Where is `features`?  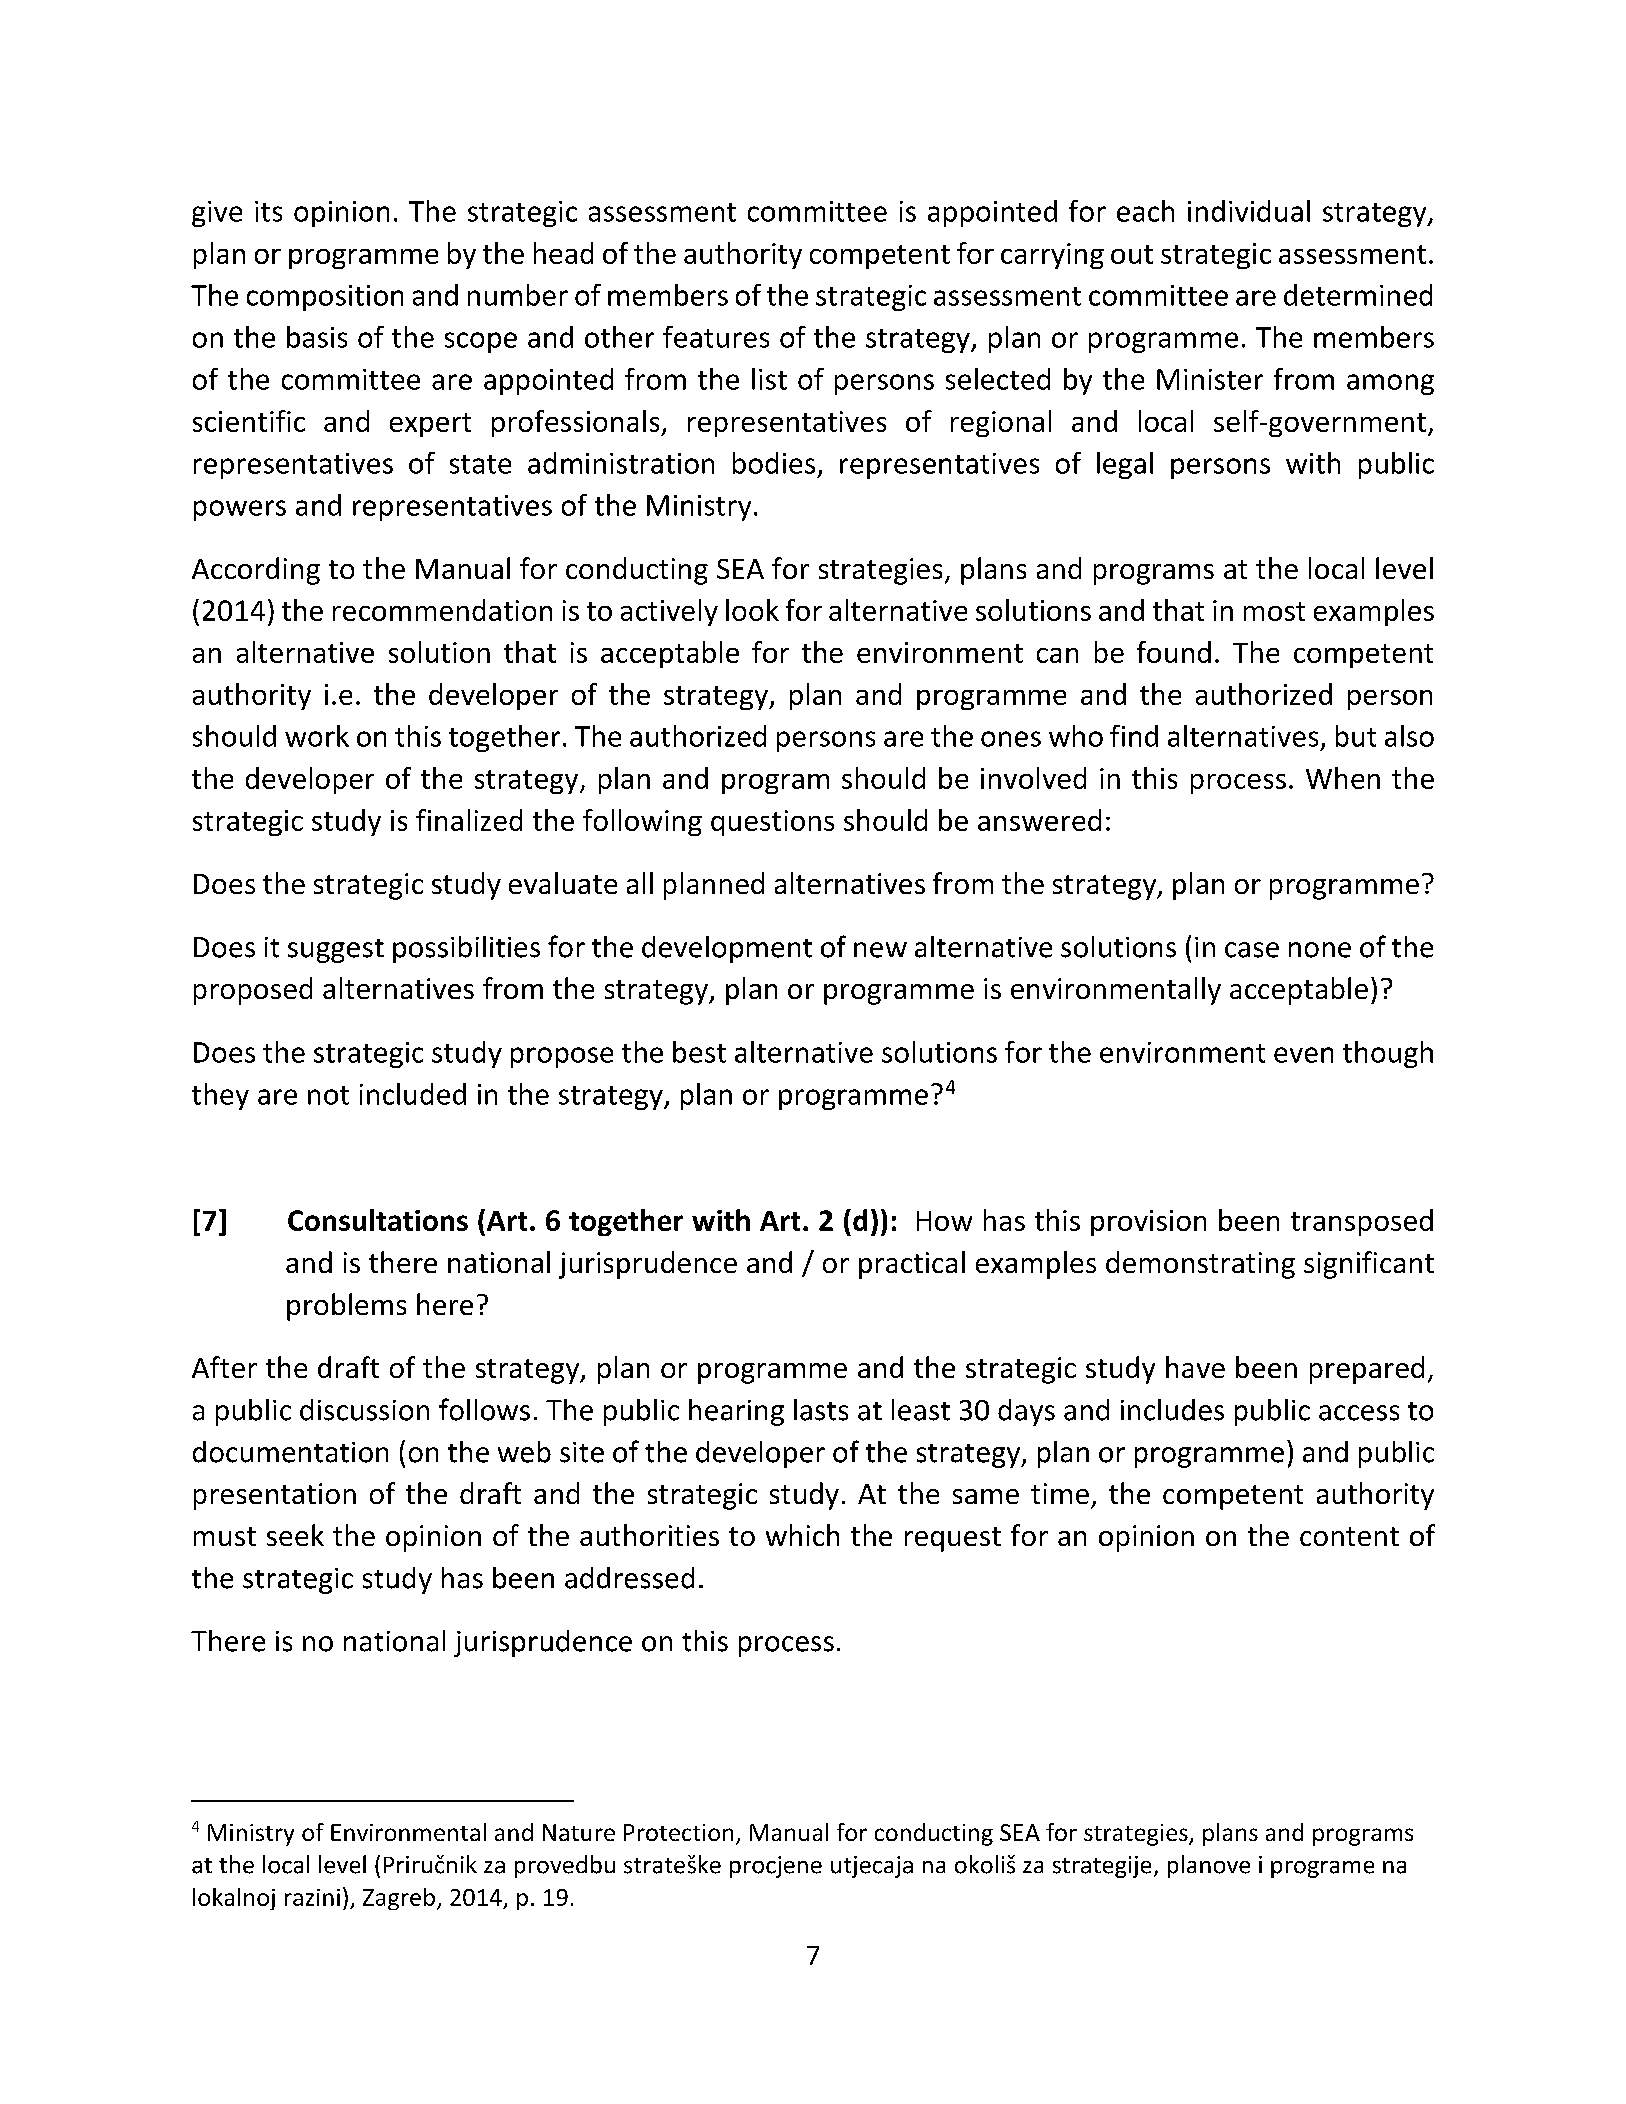 features is located at coordinates (716, 337).
